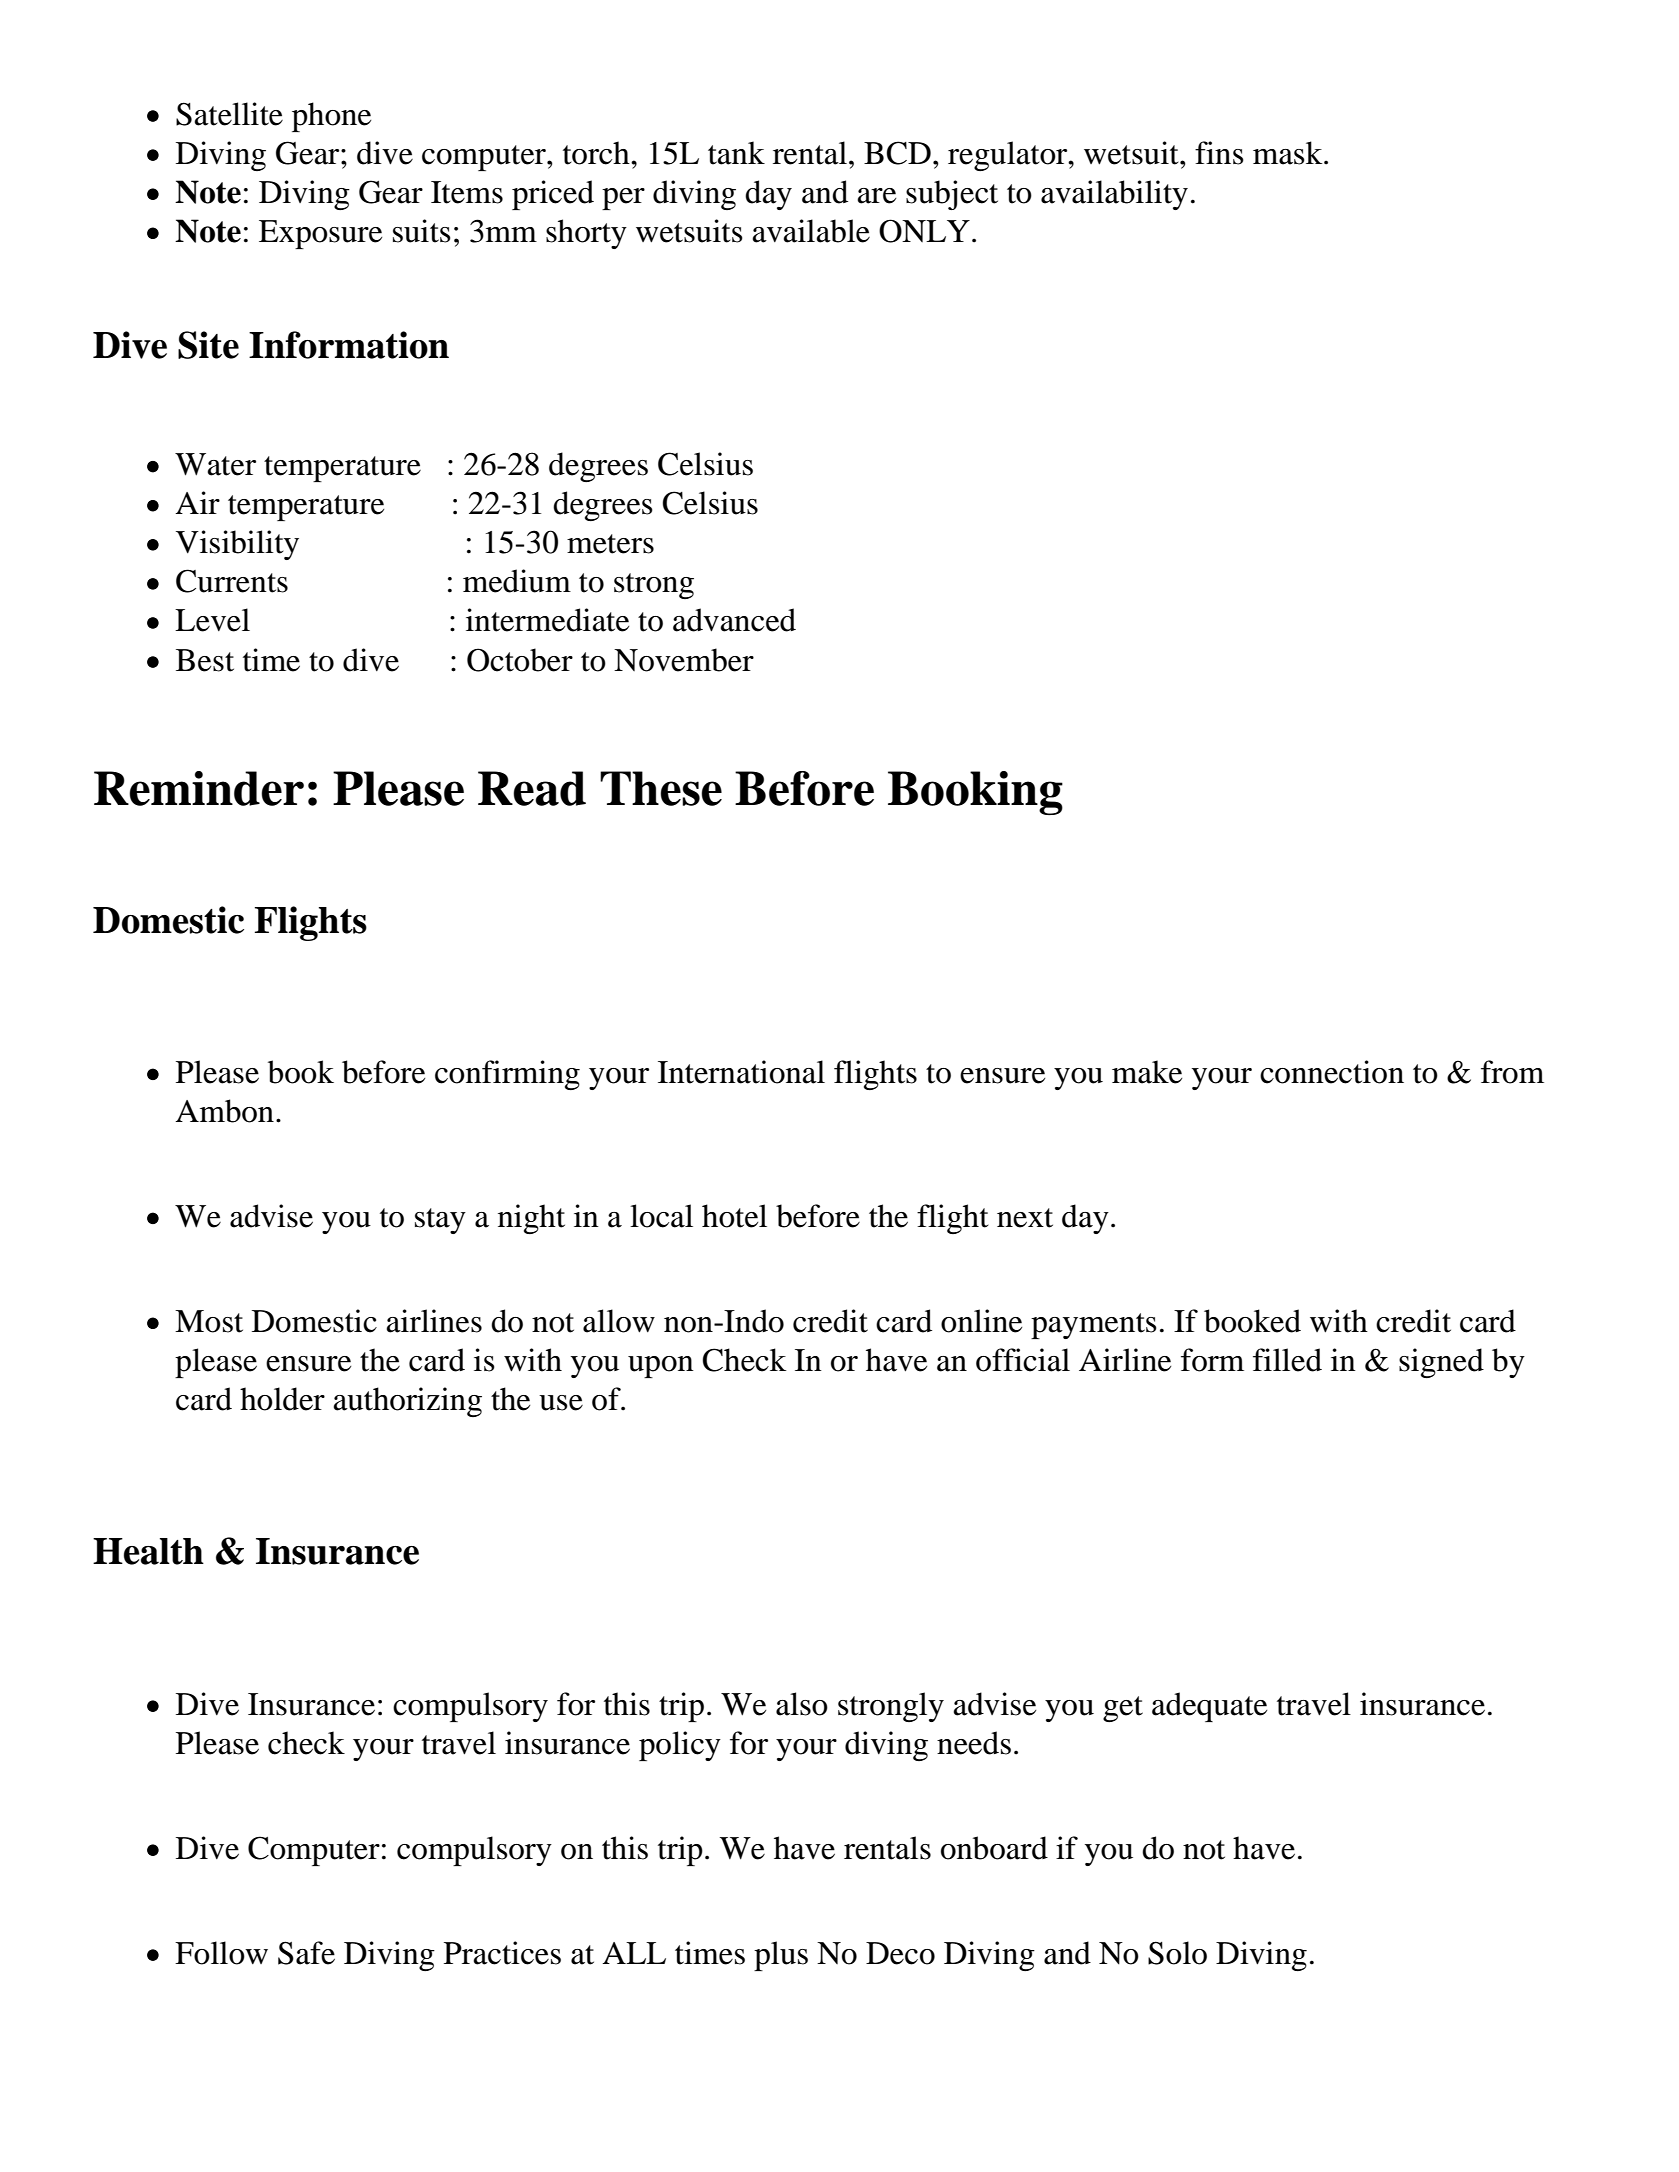 This page has height=2172, width=1679. Describe the element at coordinates (1177, 1953) in the page. I see `Solo` at that location.
